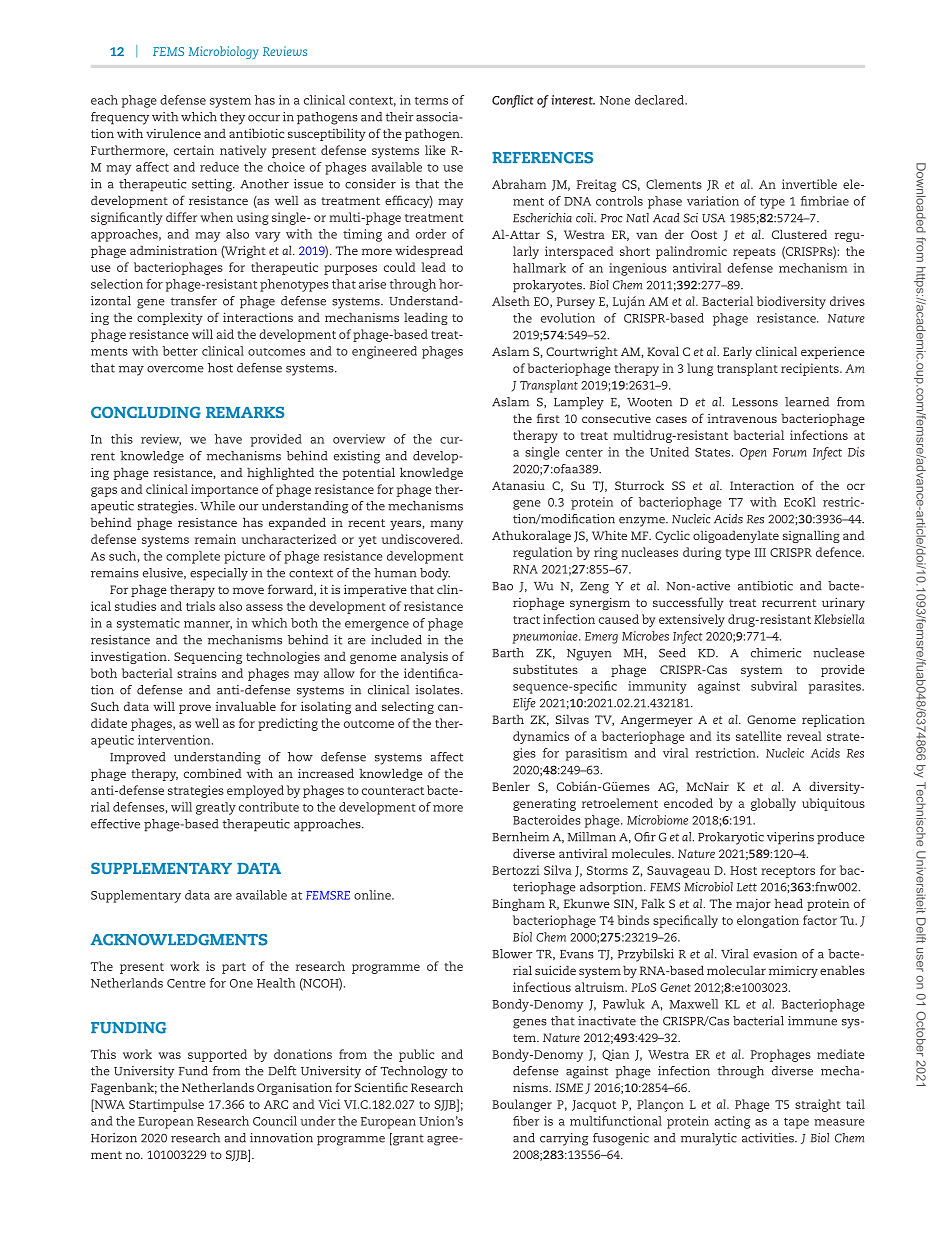 This page has height=1251, width=952. I want to click on virulence, so click(173, 133).
